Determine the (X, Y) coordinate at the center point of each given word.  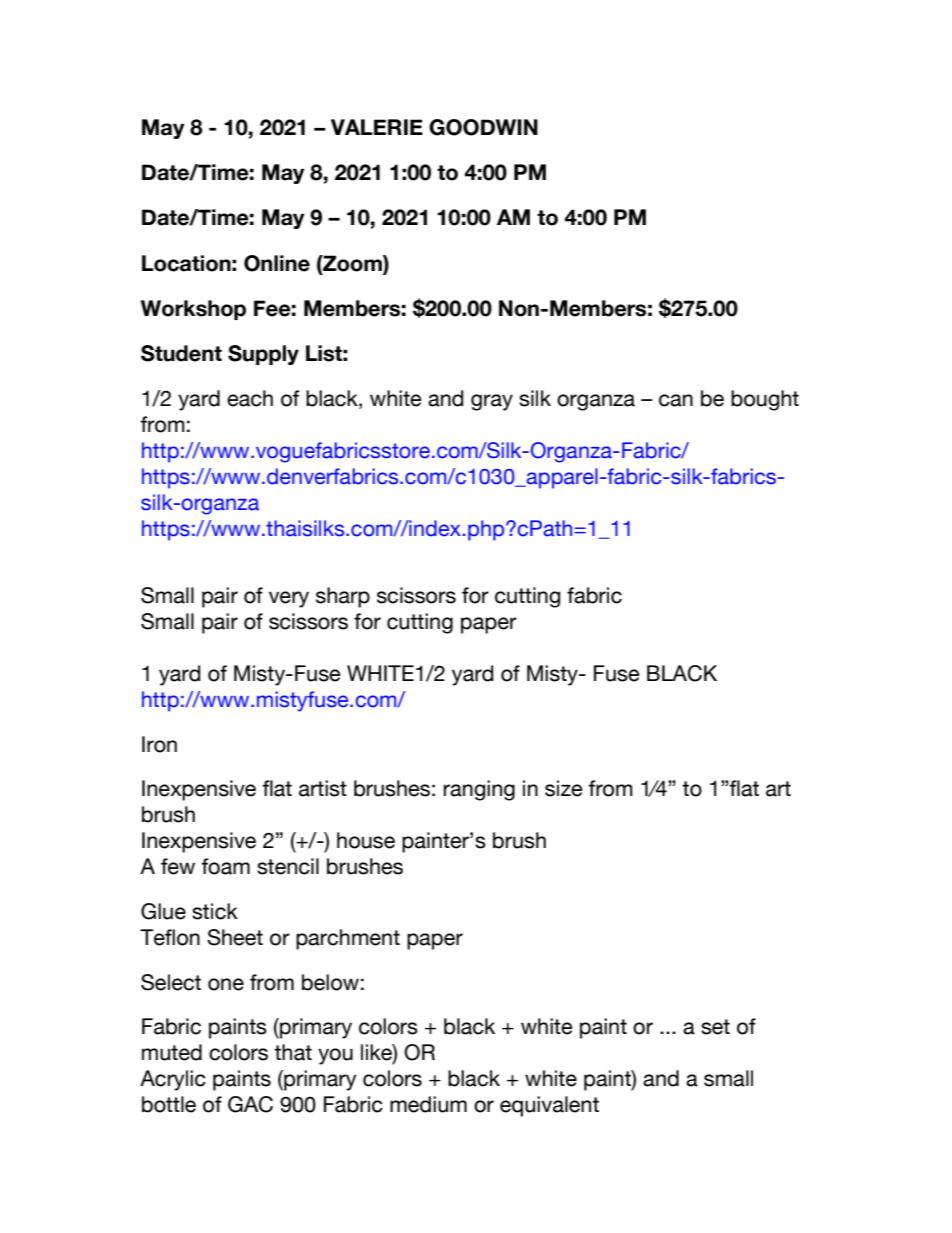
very (289, 599)
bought (765, 400)
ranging (479, 790)
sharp (343, 597)
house (366, 840)
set (715, 1027)
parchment (348, 939)
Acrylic (173, 1080)
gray (492, 402)
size (564, 788)
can (676, 400)
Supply (263, 355)
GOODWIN (483, 127)
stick (215, 911)
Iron (159, 744)
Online (277, 263)
